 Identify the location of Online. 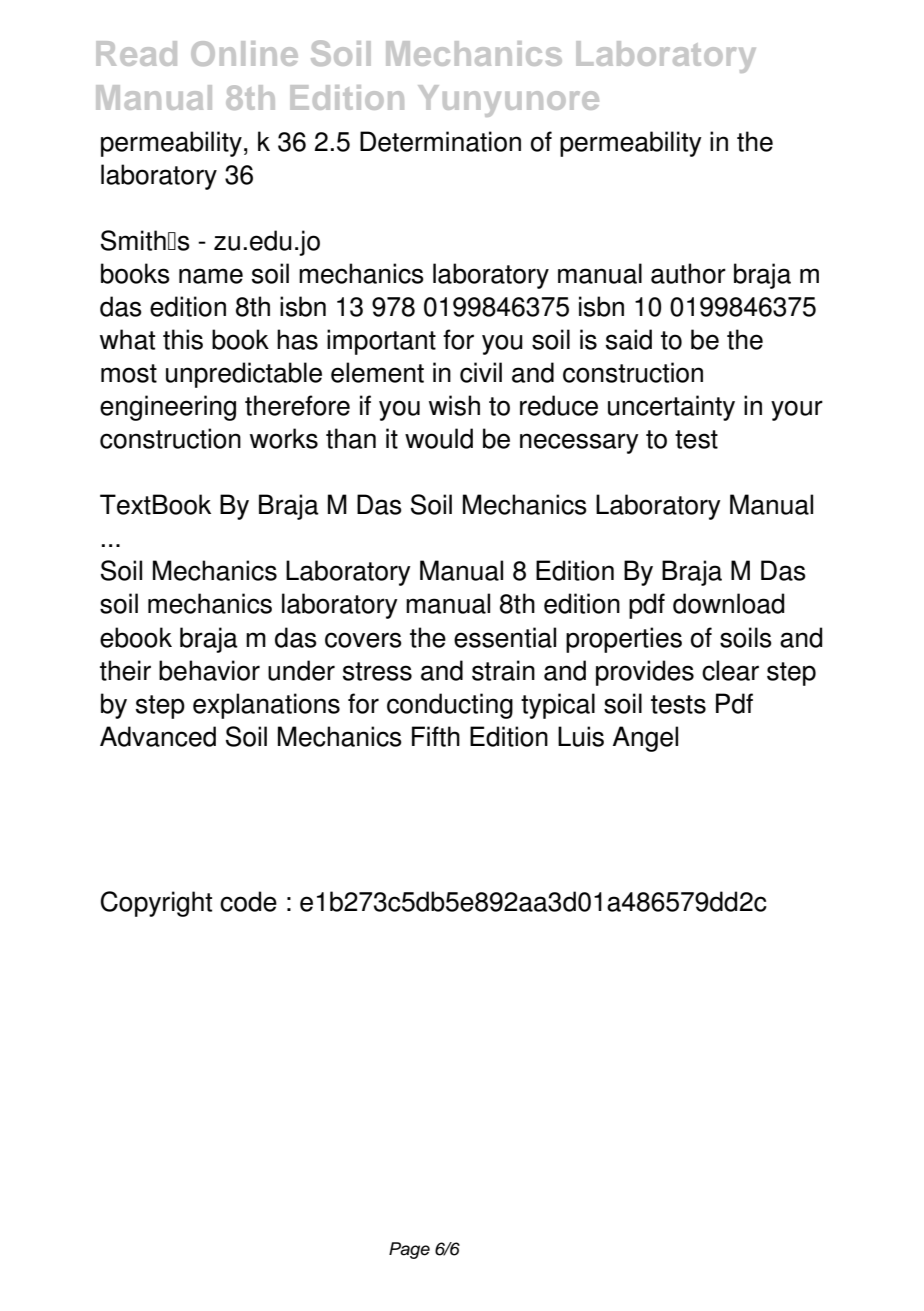
(244, 53).
